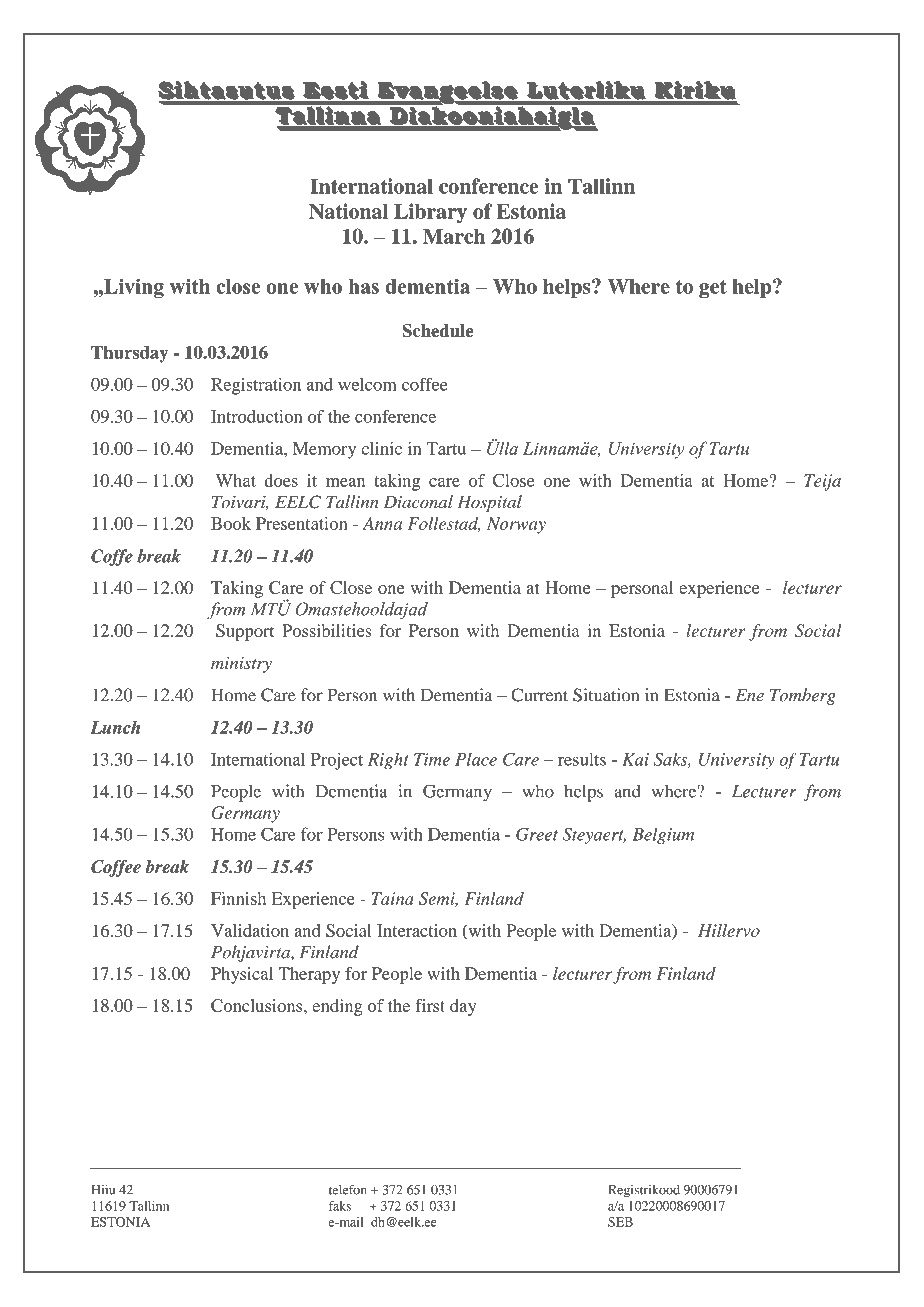 Image resolution: width=924 pixels, height=1307 pixels. Describe the element at coordinates (129, 354) in the document. I see `Thursday` at that location.
